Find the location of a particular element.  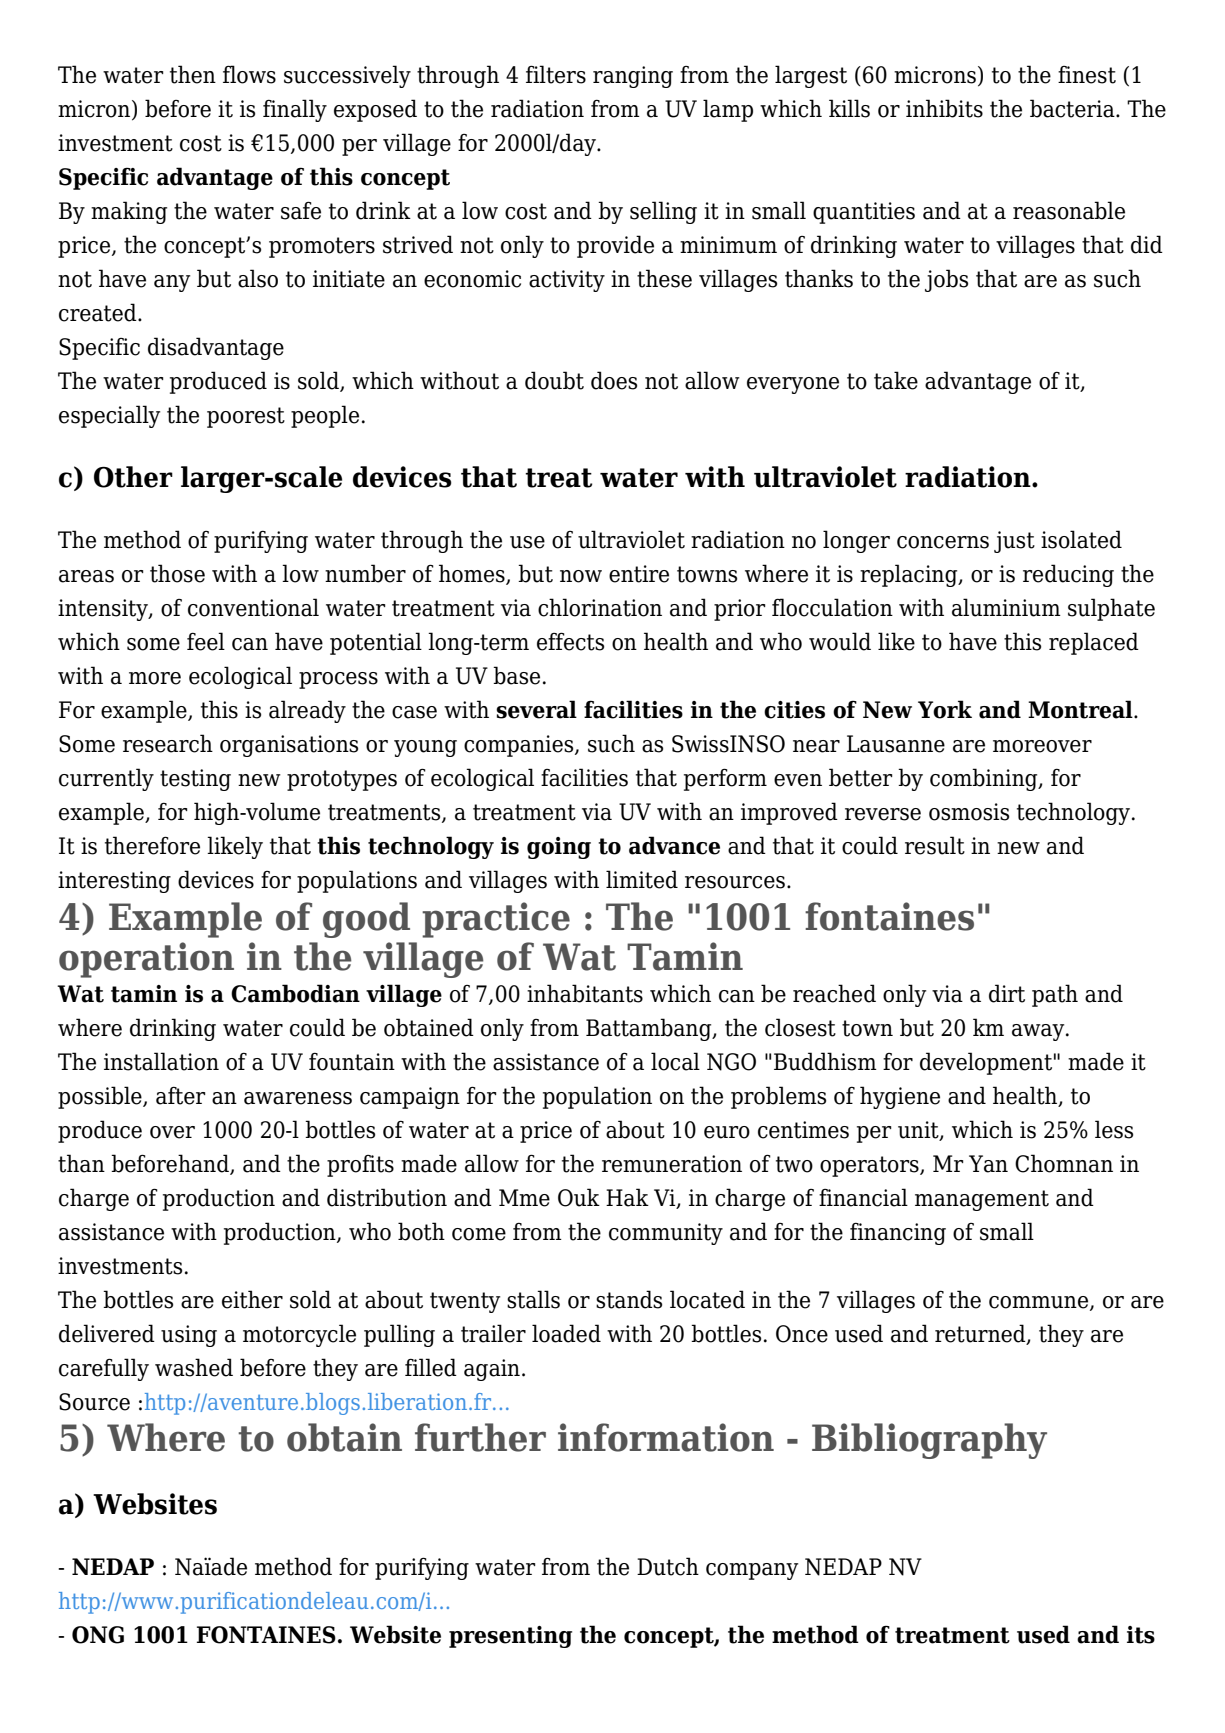

bacteria is located at coordinates (1073, 108).
